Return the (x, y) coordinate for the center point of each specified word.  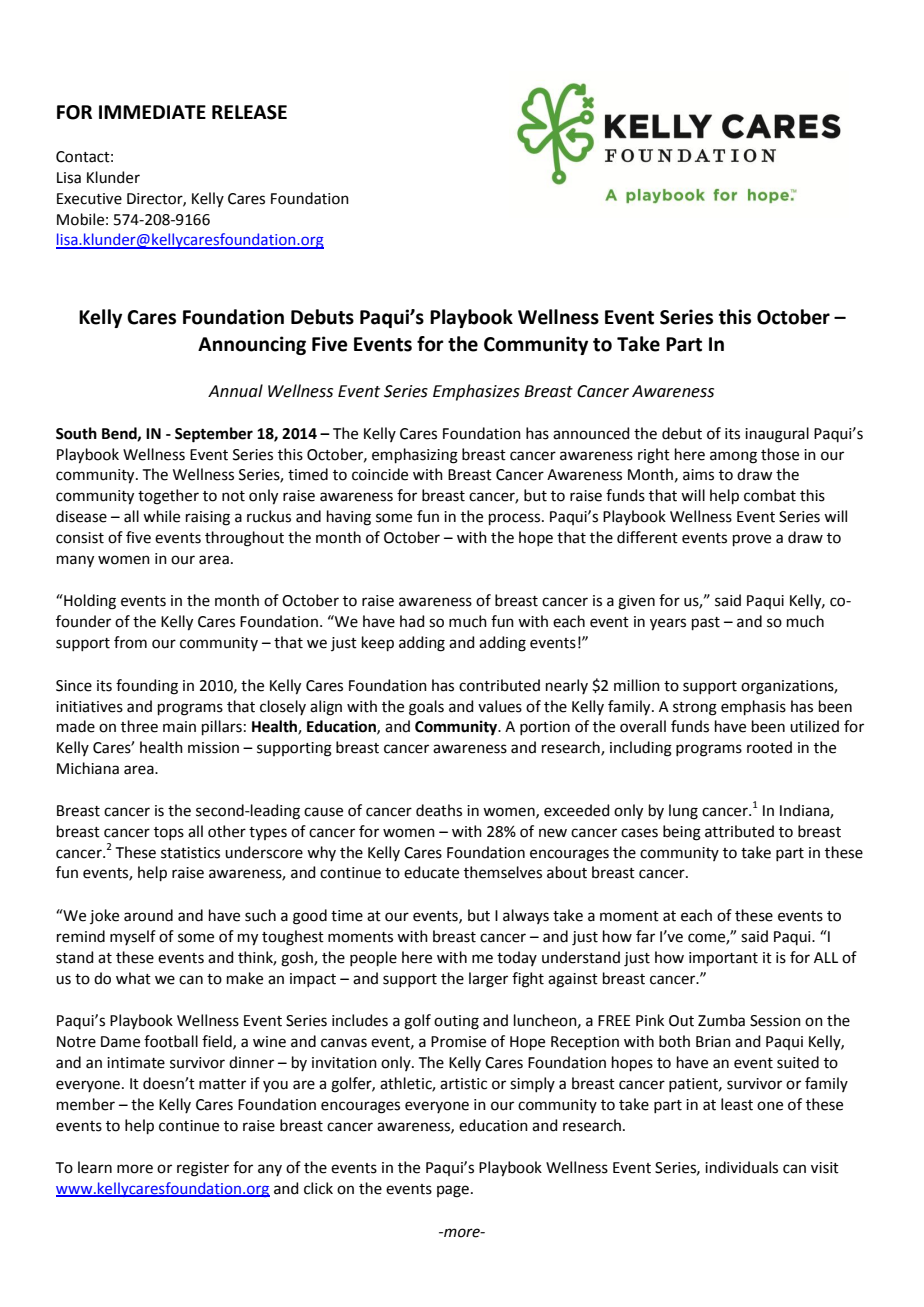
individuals (741, 1167)
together (168, 497)
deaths (439, 810)
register (203, 1169)
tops (169, 833)
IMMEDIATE (152, 112)
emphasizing (415, 456)
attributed (739, 831)
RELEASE (249, 112)
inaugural (777, 435)
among (733, 457)
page (453, 1191)
